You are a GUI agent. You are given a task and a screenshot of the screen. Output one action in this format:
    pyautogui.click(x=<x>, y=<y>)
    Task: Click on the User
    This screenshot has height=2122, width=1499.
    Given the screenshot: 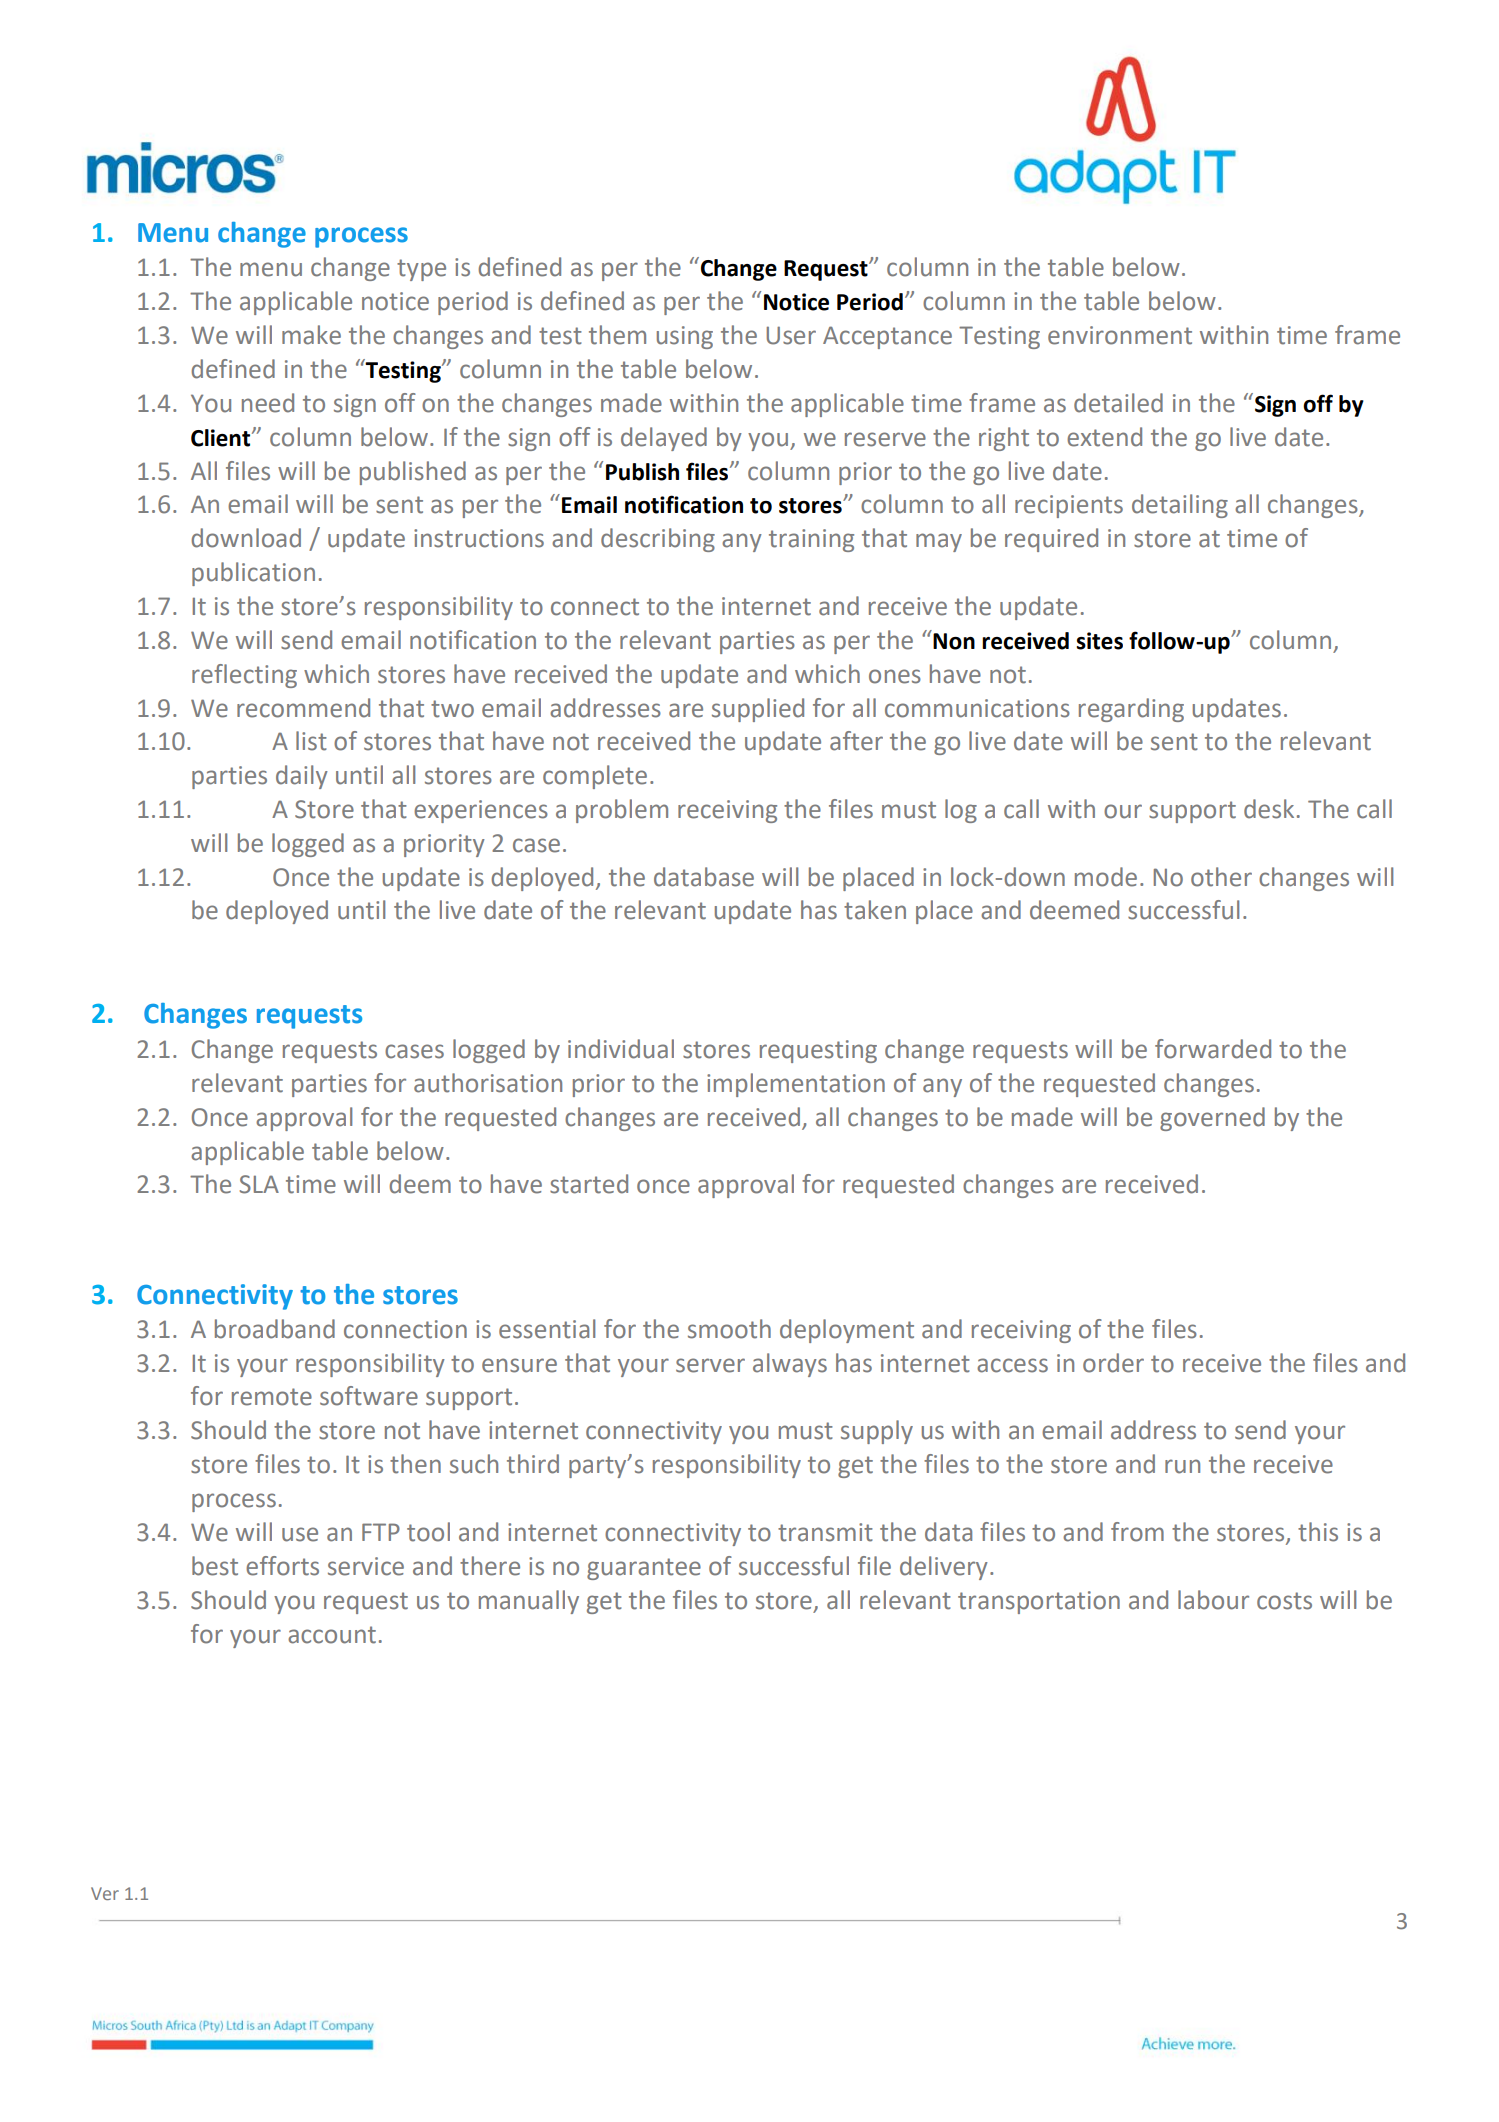 What is the action you would take?
    pyautogui.click(x=791, y=335)
